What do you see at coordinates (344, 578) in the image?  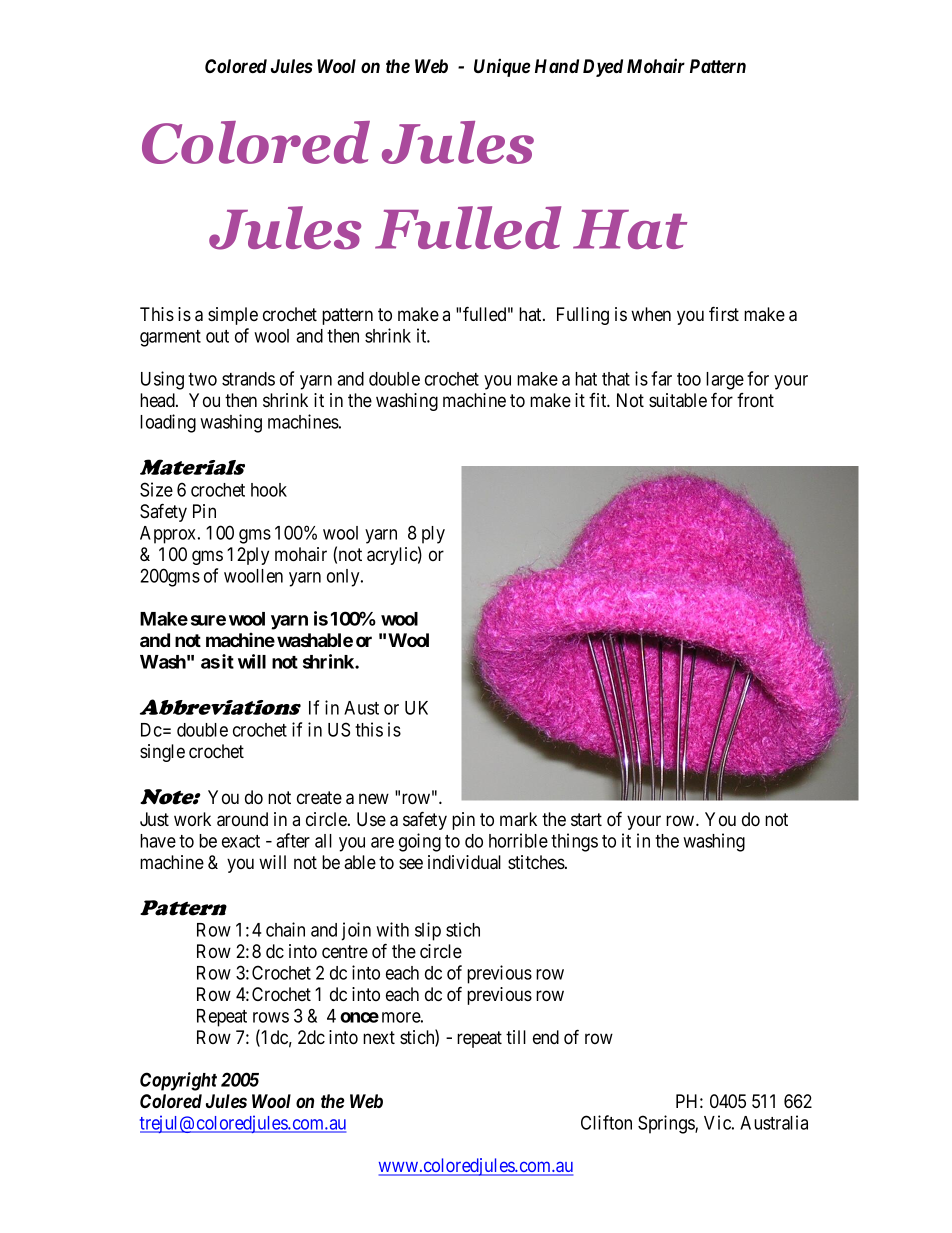 I see `only` at bounding box center [344, 578].
